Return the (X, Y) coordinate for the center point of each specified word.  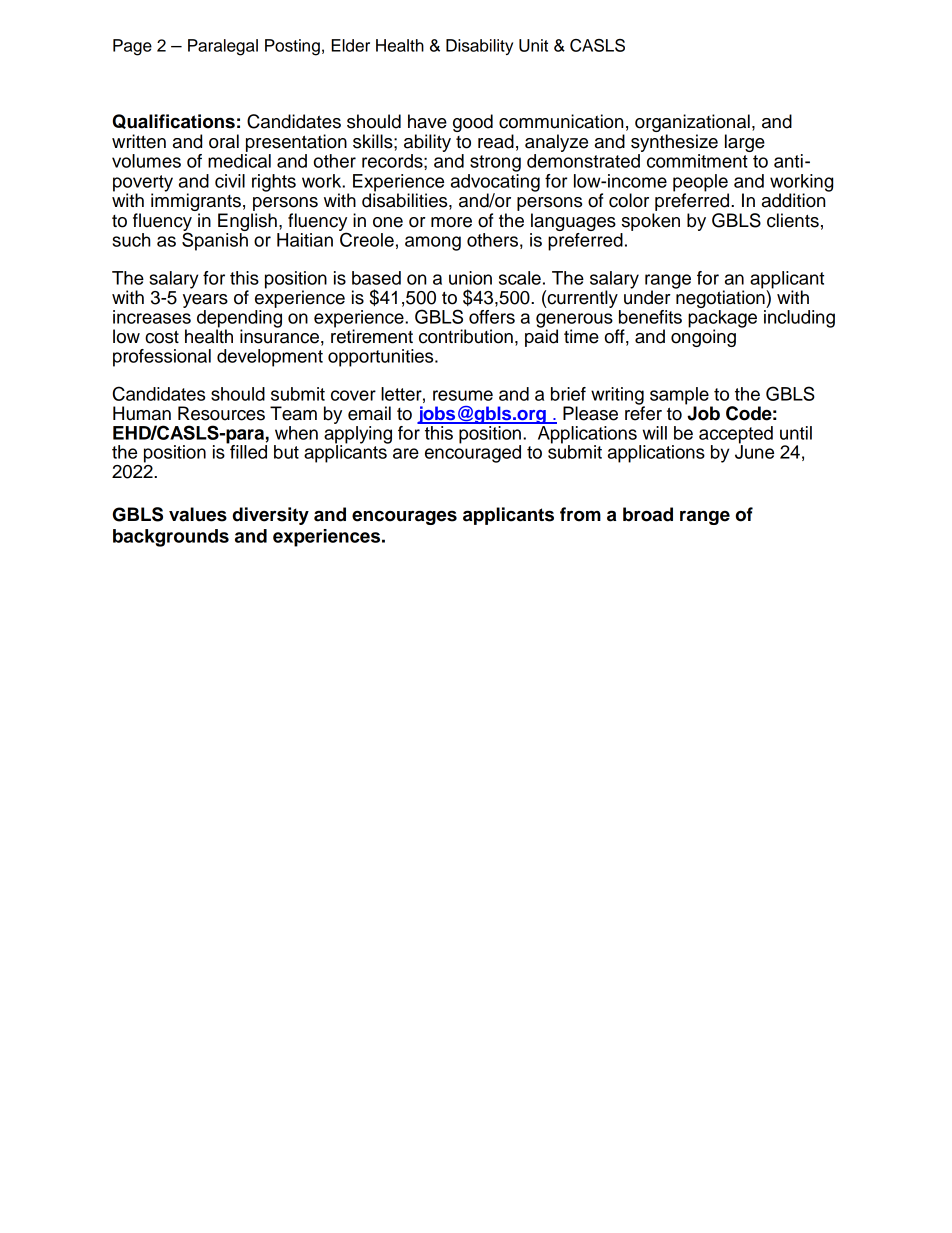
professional (162, 358)
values (198, 514)
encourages (404, 517)
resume (463, 395)
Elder (350, 45)
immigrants (196, 202)
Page (132, 47)
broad (648, 514)
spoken (651, 222)
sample (680, 397)
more (451, 222)
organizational (692, 124)
